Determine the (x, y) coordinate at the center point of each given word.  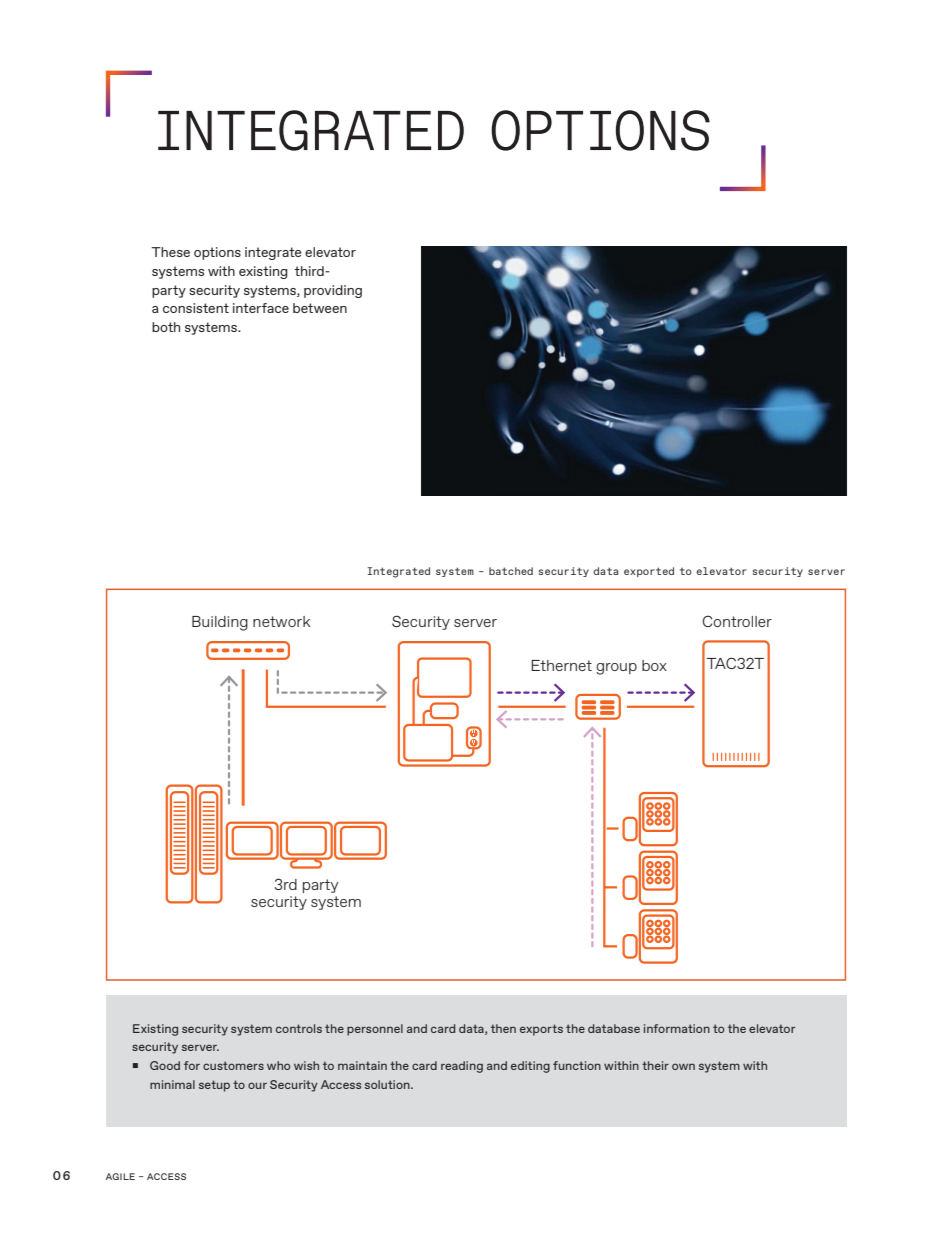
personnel (375, 1030)
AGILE (120, 1176)
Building (220, 623)
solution (388, 1084)
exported (649, 572)
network (282, 621)
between (320, 308)
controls (299, 1028)
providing (333, 291)
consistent (196, 308)
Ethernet (561, 665)
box (654, 665)
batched (511, 571)
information (677, 1028)
